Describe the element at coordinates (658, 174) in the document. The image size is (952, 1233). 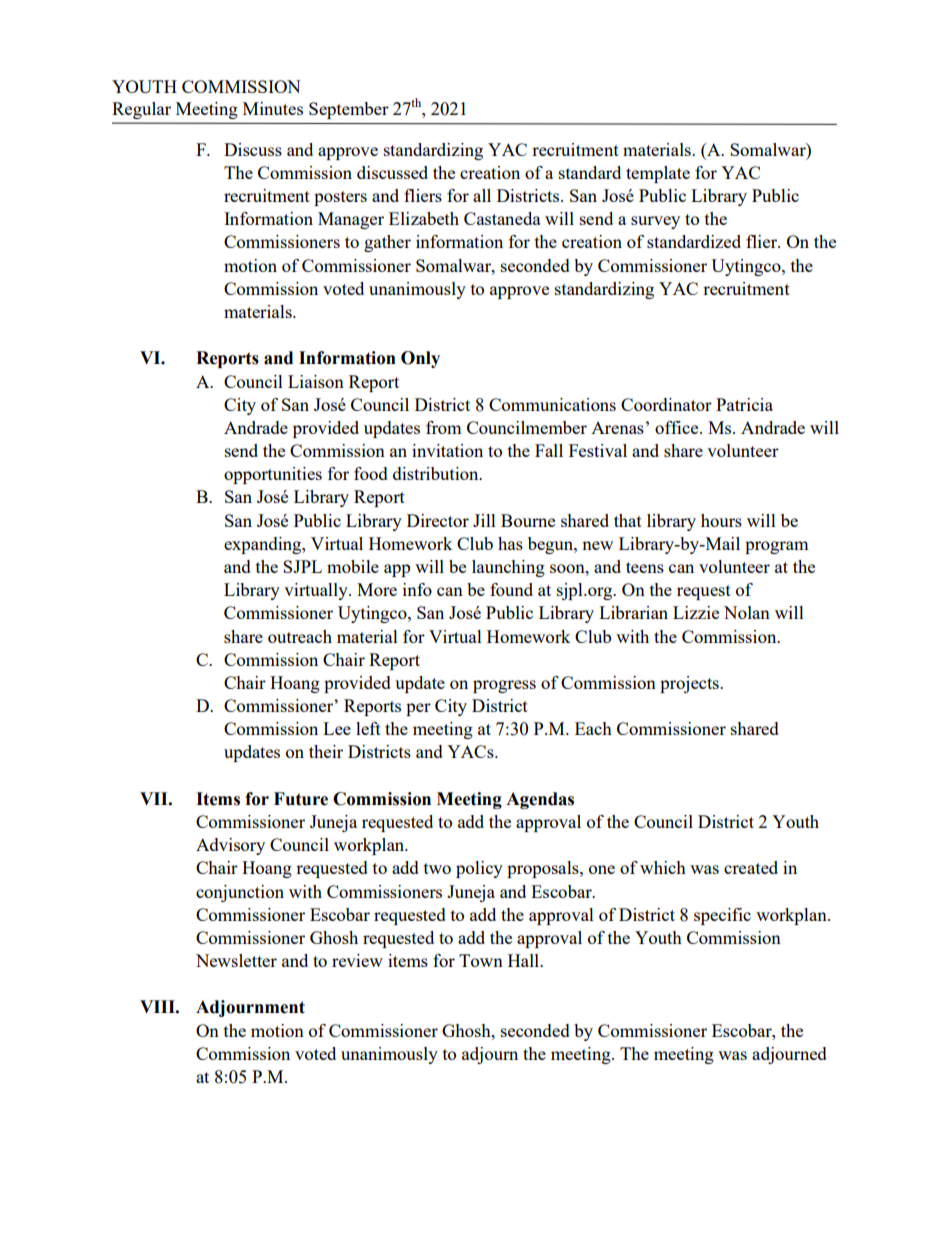
I see `template` at that location.
